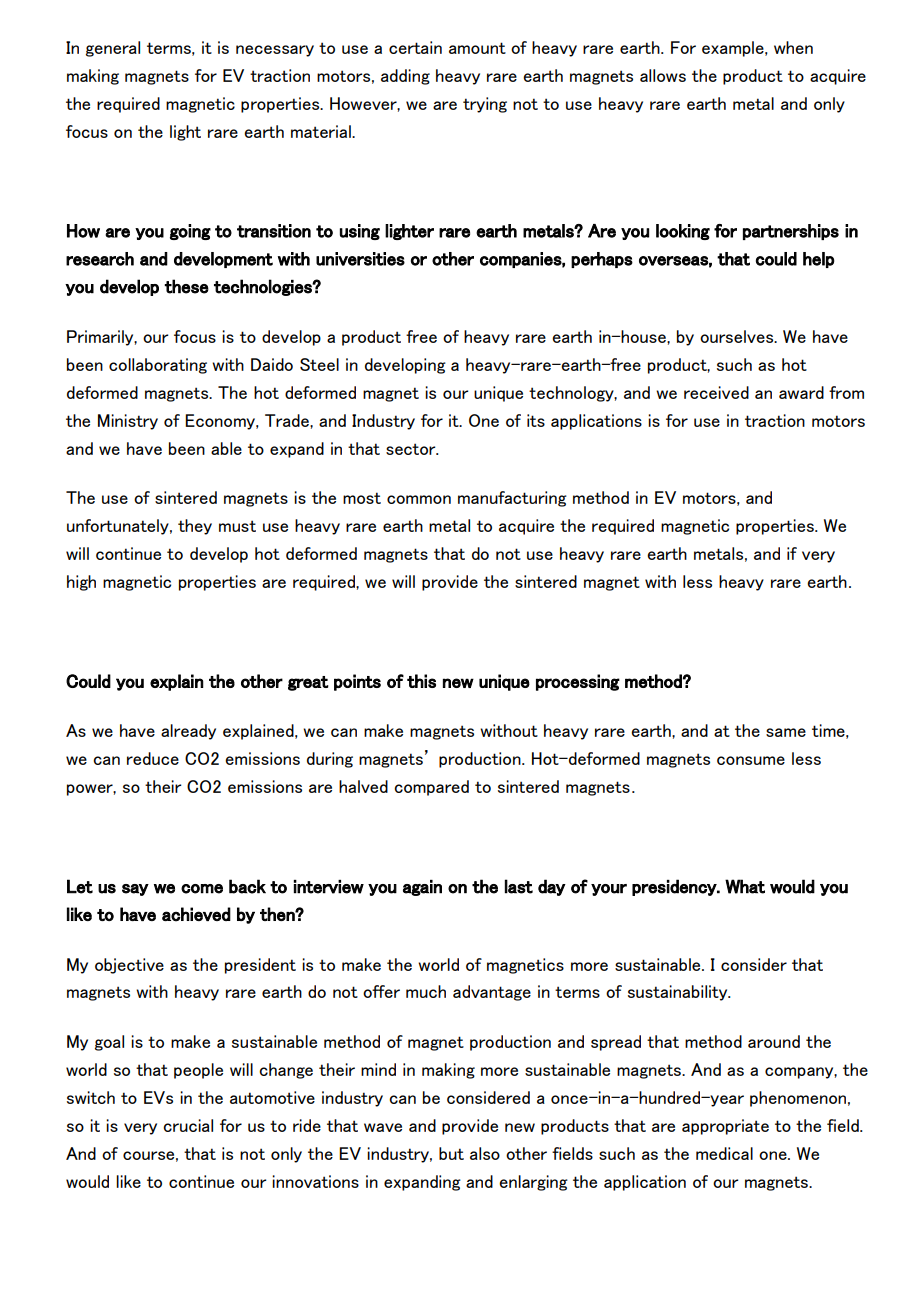 The height and width of the screenshot is (1308, 924). What do you see at coordinates (793, 47) in the screenshot?
I see `when` at bounding box center [793, 47].
